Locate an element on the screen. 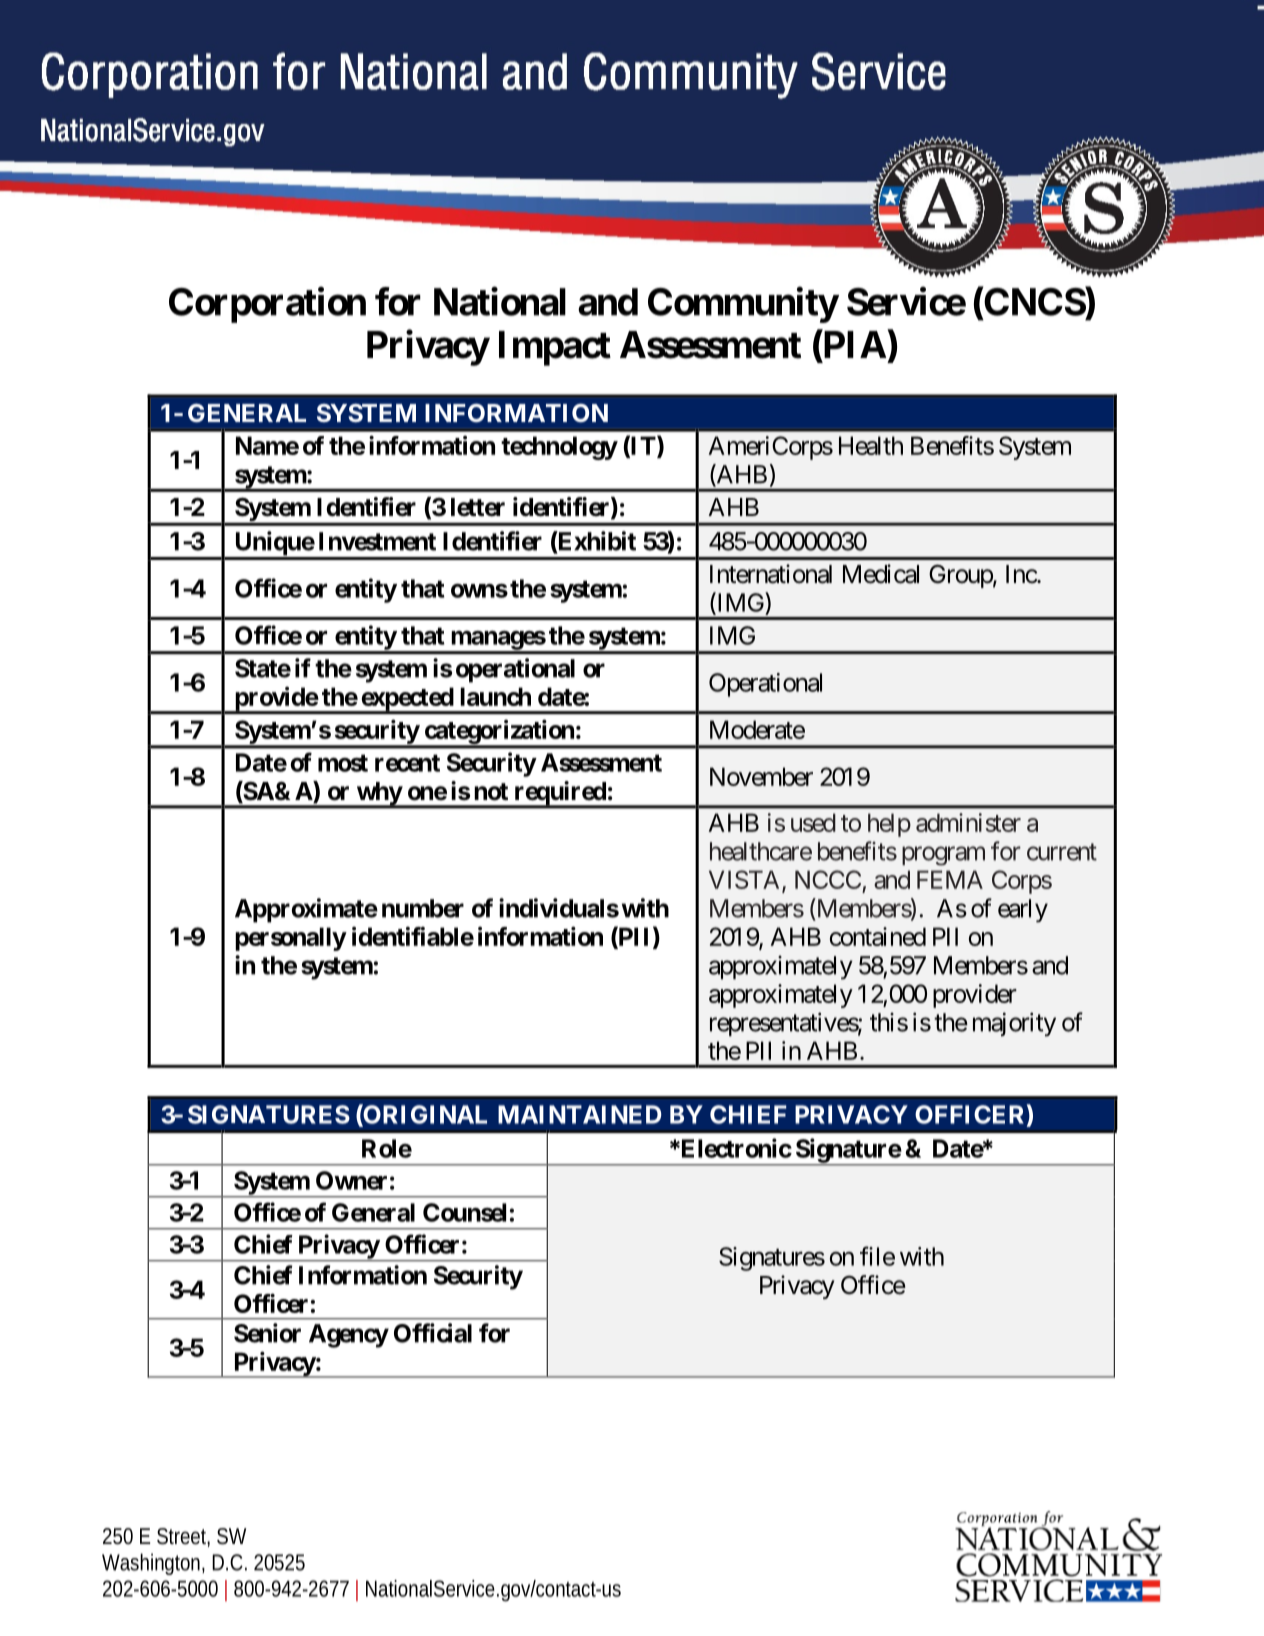  majority is located at coordinates (1014, 1024).
